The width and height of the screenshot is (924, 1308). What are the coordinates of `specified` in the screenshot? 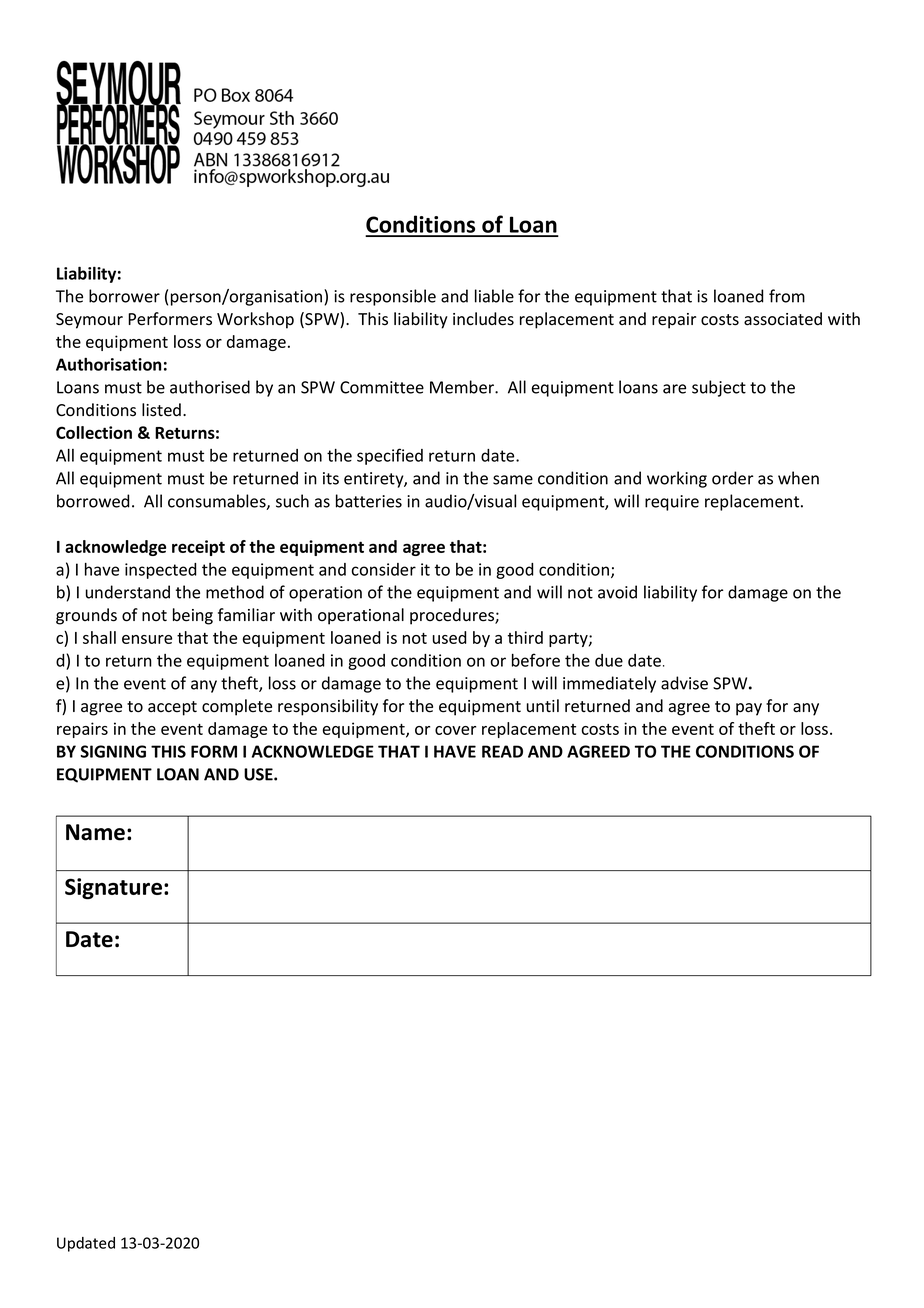 It's located at (390, 456).
